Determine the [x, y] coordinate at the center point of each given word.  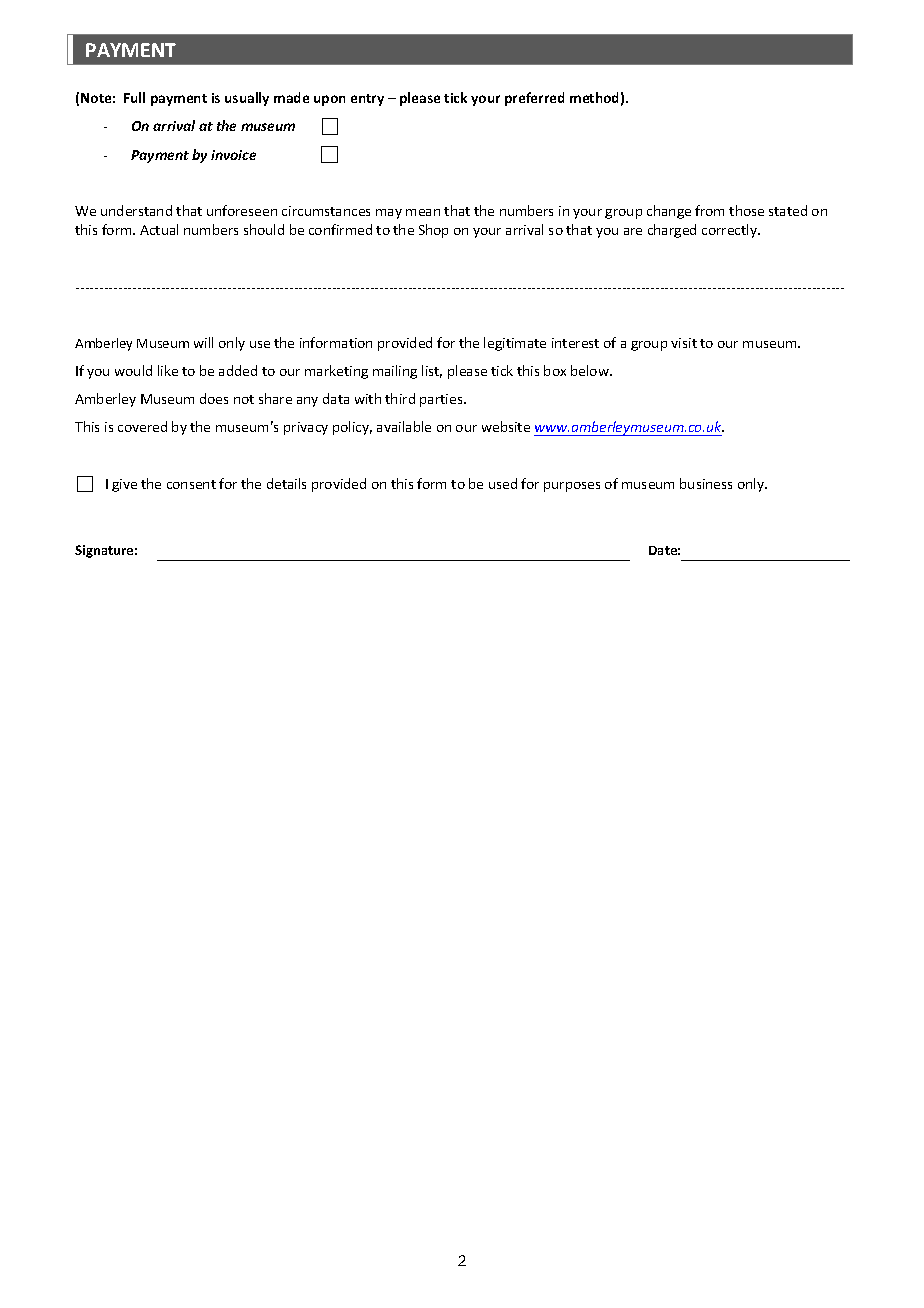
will [203, 342]
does [214, 398]
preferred [534, 99]
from [709, 210]
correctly [730, 231]
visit [684, 343]
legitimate [515, 344]
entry [367, 100]
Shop [433, 231]
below [591, 370]
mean [423, 212]
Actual [159, 229]
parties [442, 400]
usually [247, 99]
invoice [233, 155]
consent [191, 484]
